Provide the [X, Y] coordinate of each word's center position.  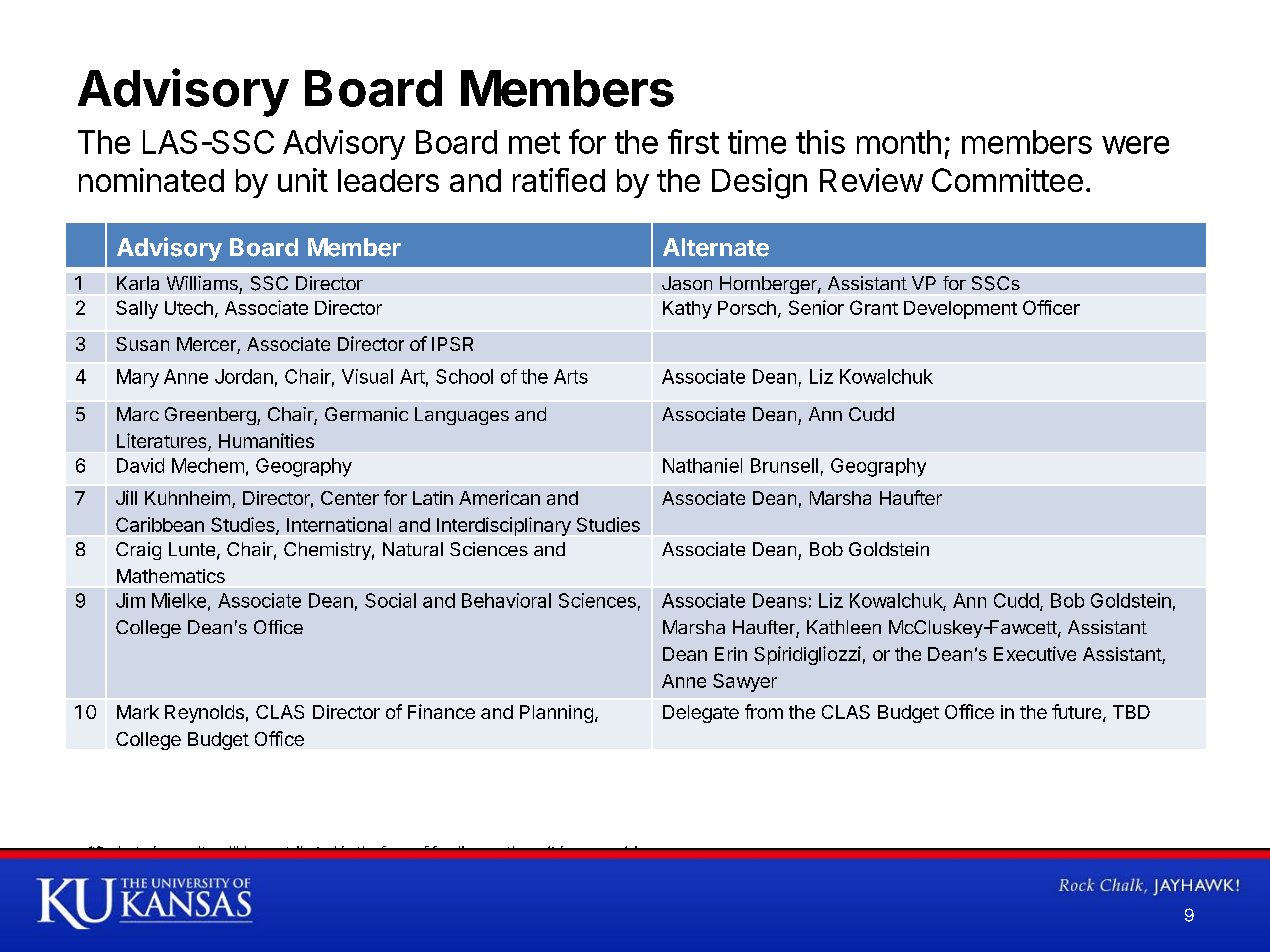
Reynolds [204, 714]
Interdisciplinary [504, 526]
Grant [874, 307]
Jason [687, 283]
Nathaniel [702, 465]
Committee [1007, 180]
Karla [138, 283]
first [693, 141]
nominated [151, 180]
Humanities [266, 440]
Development [960, 310]
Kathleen [844, 627]
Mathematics [171, 576]
